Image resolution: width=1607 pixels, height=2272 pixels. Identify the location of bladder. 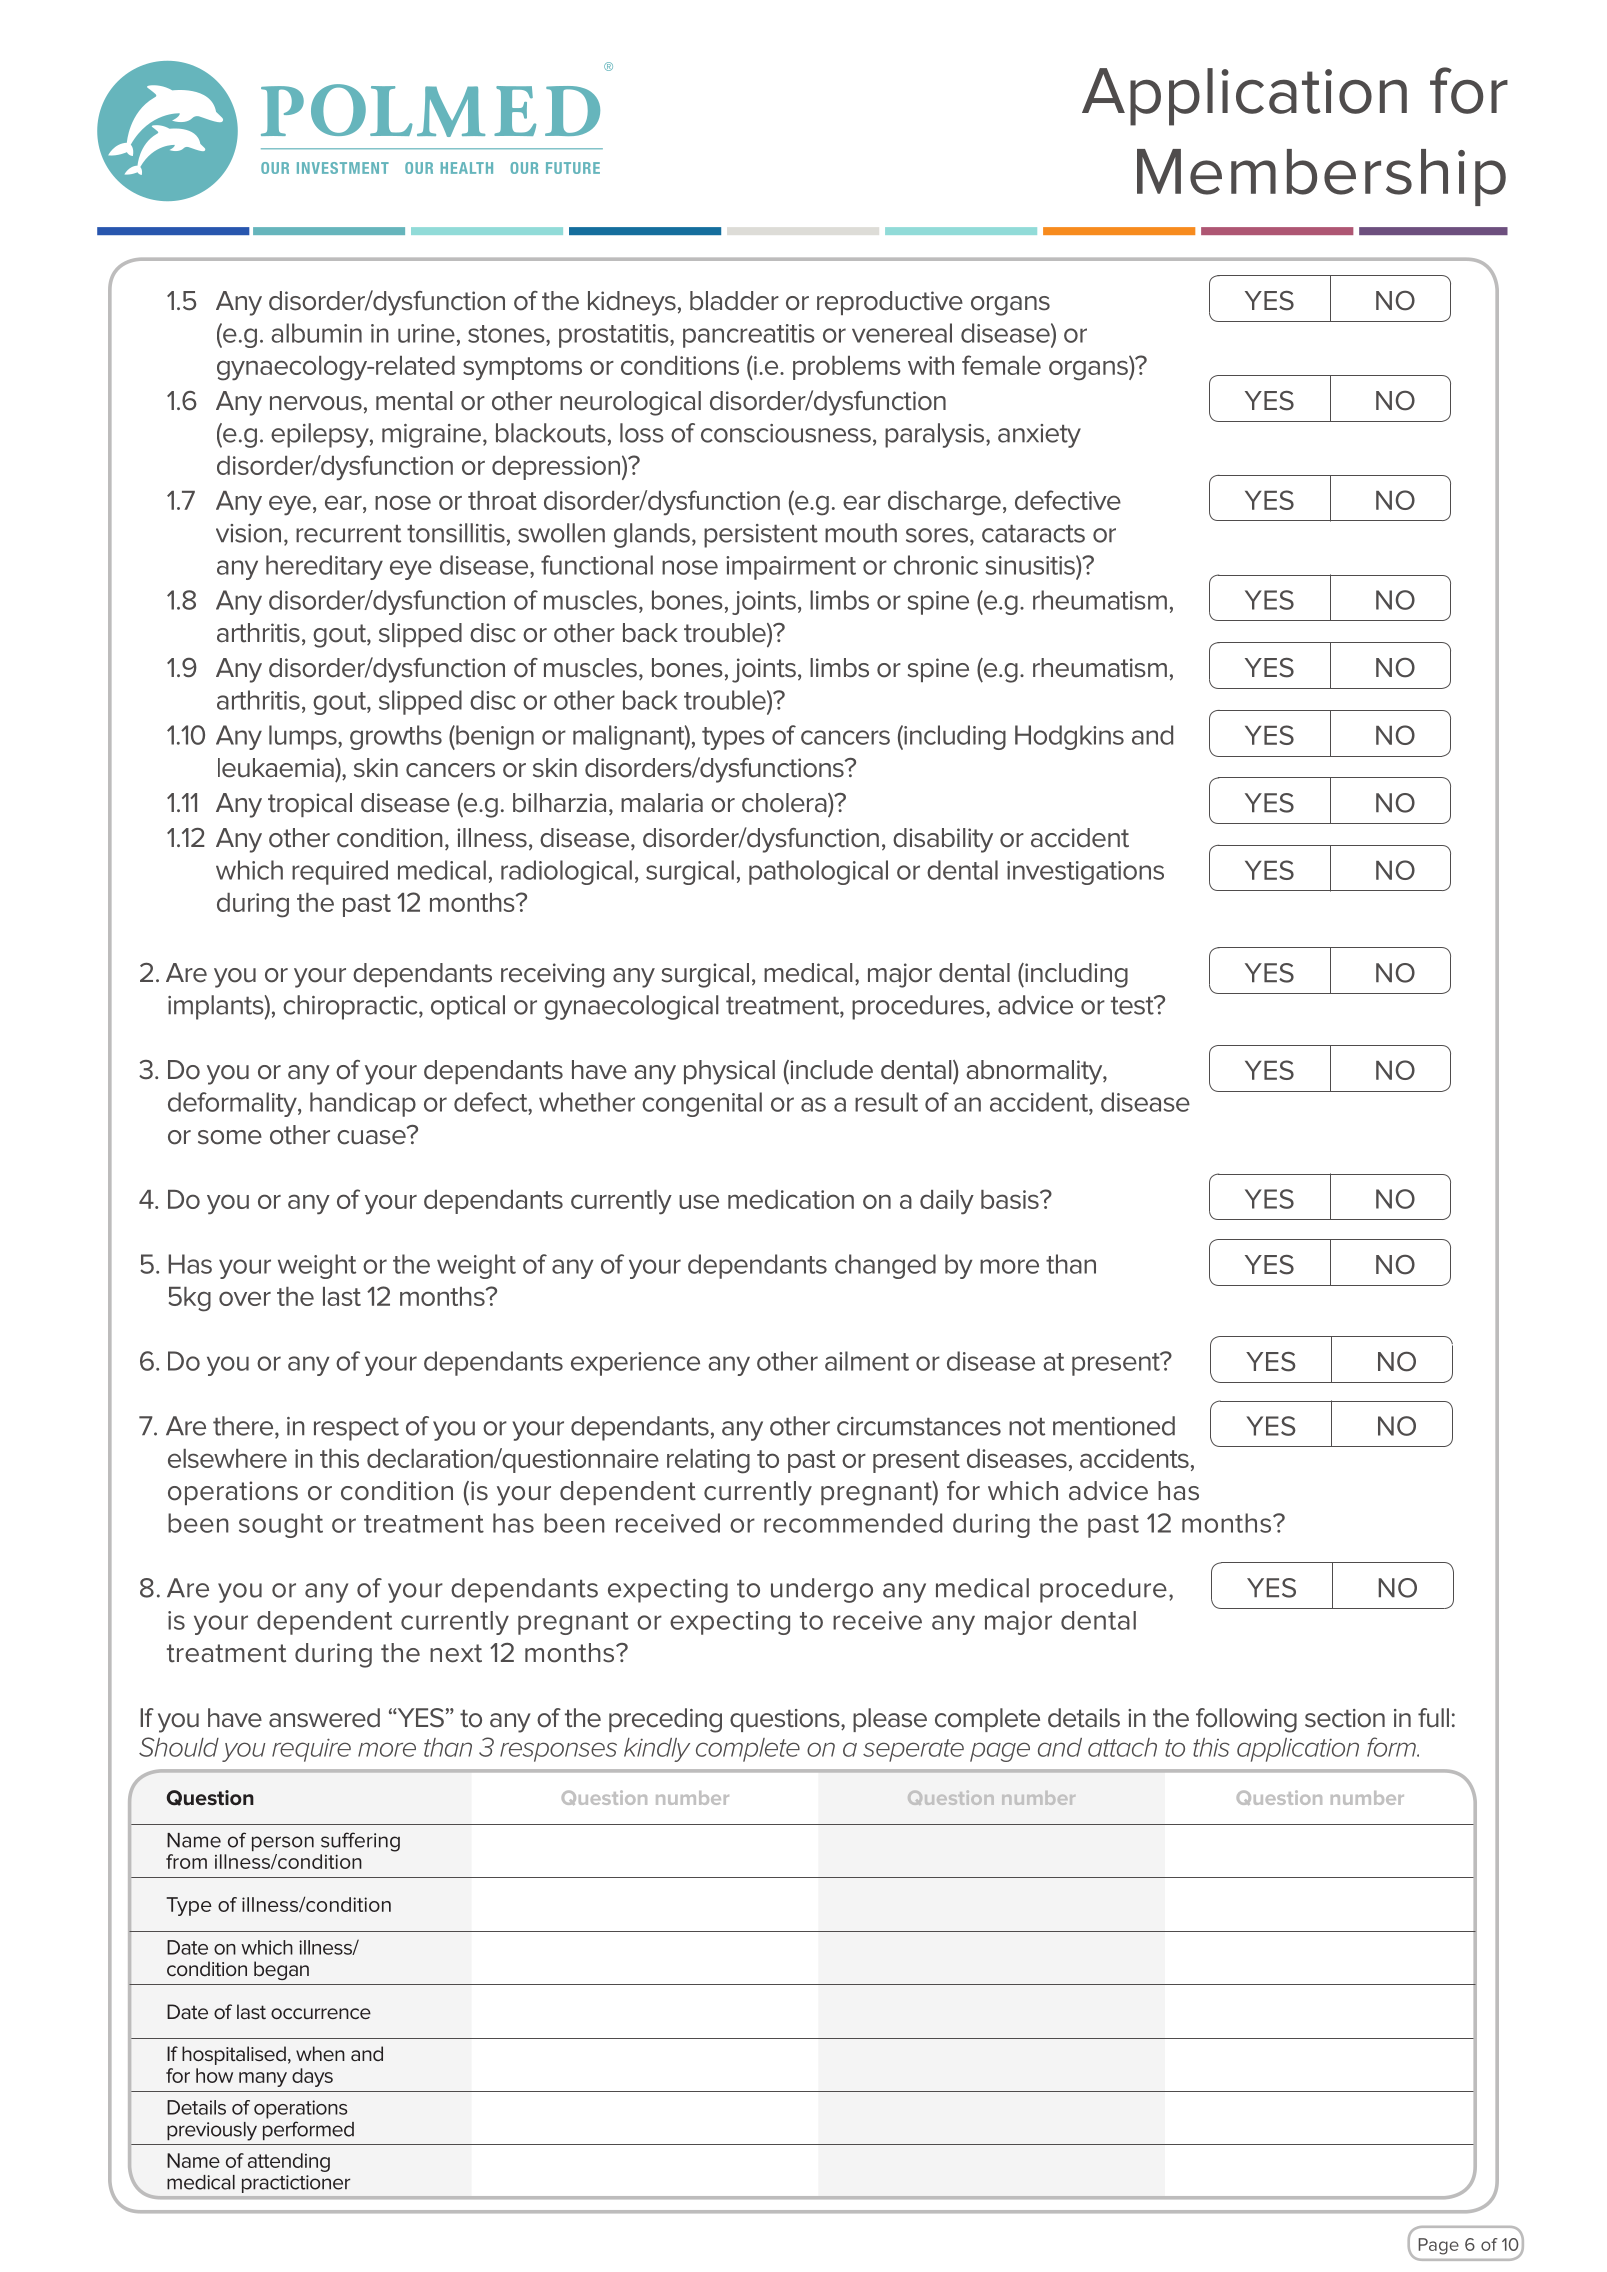
(734, 301).
